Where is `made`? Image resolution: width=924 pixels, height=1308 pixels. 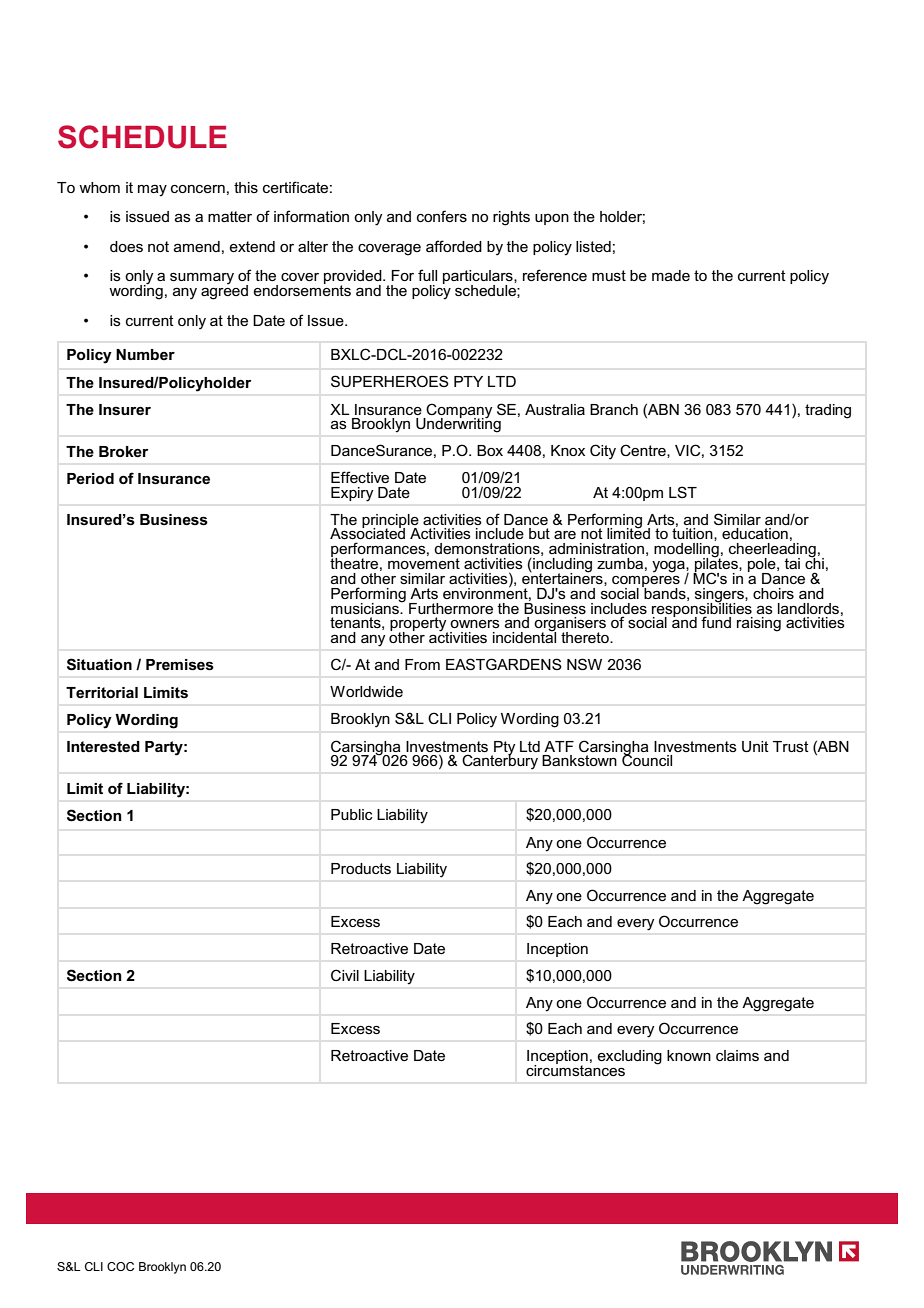
made is located at coordinates (671, 275).
